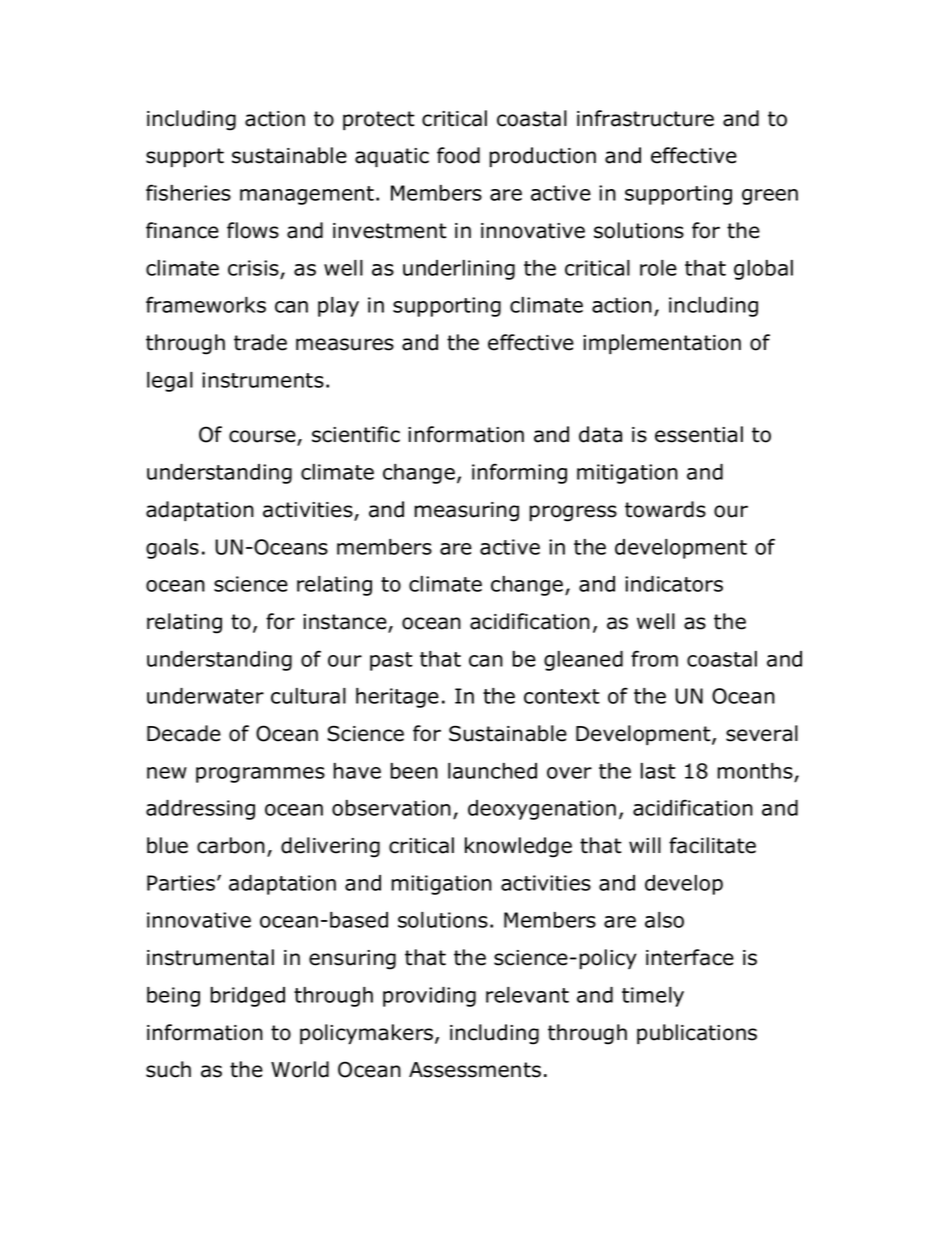 The height and width of the document is (1233, 952). I want to click on infrastructure, so click(645, 118).
